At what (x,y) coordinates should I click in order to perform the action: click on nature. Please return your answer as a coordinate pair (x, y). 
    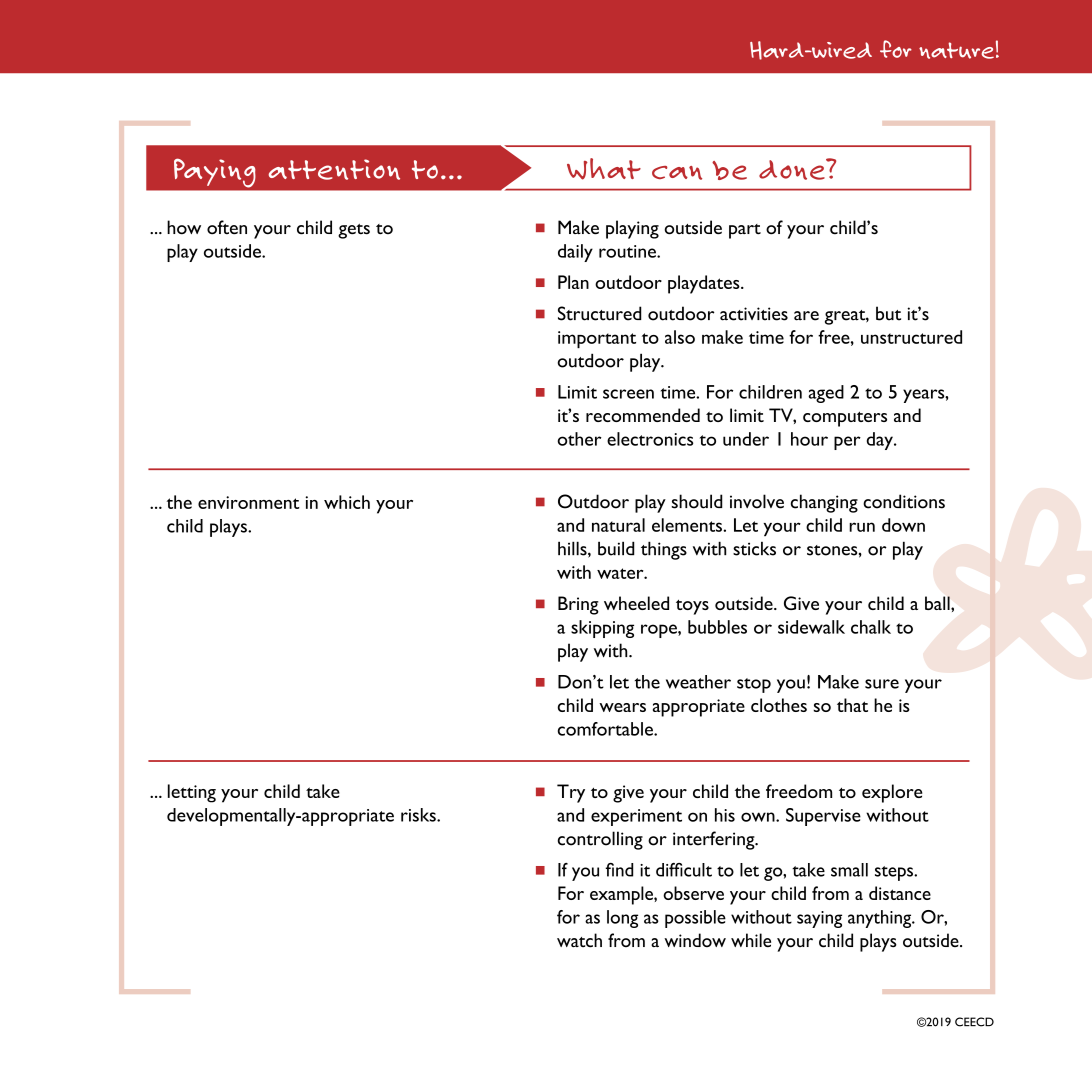
    Looking at the image, I should click on (956, 50).
